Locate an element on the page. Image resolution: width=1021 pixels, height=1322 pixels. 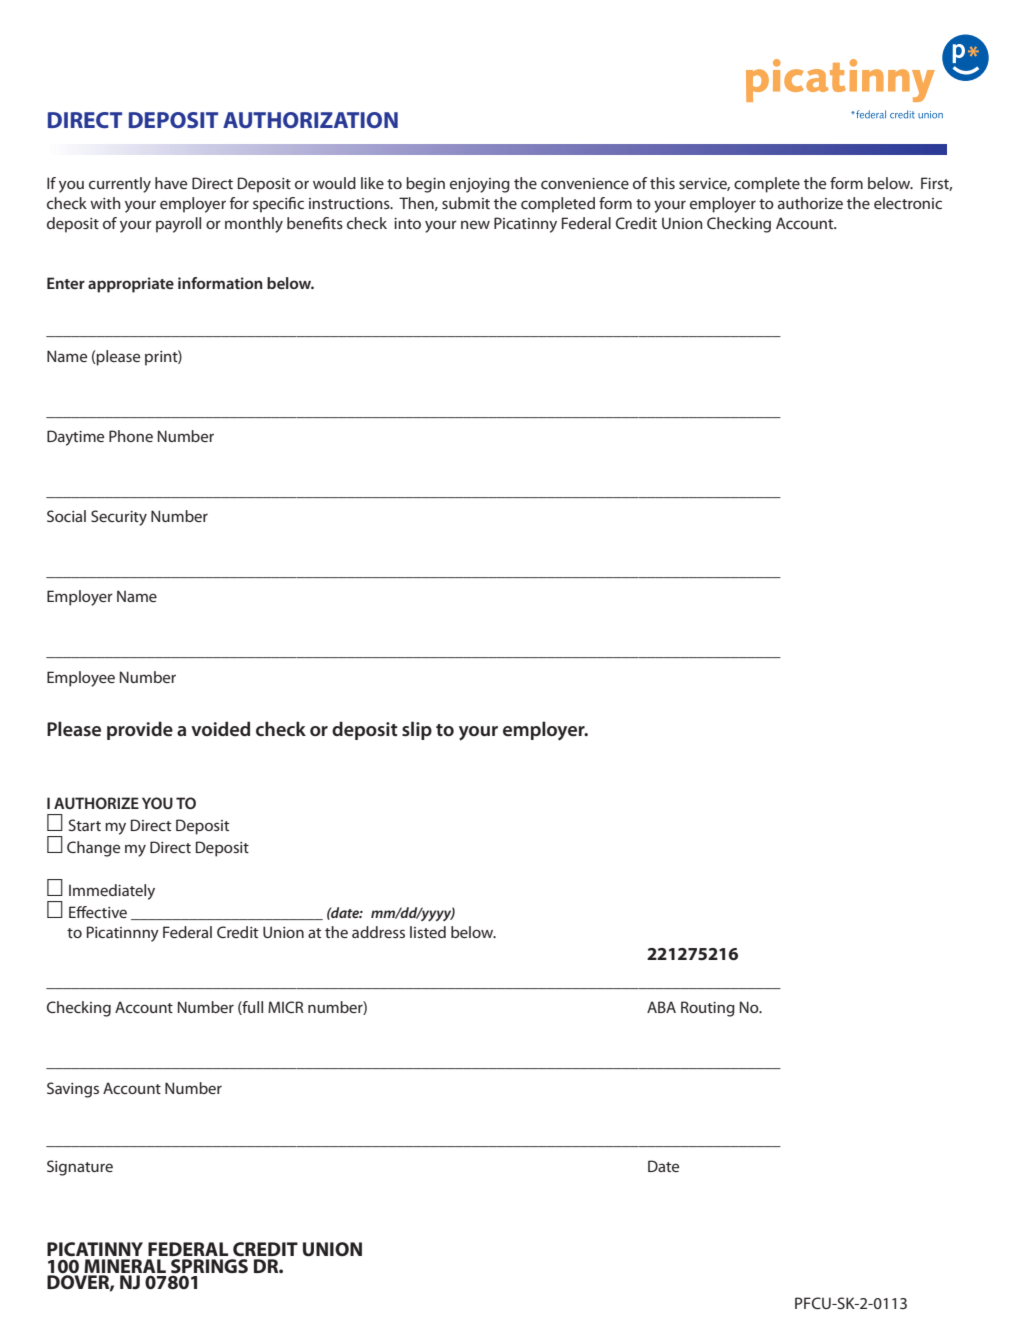
Signature is located at coordinates (80, 1168).
